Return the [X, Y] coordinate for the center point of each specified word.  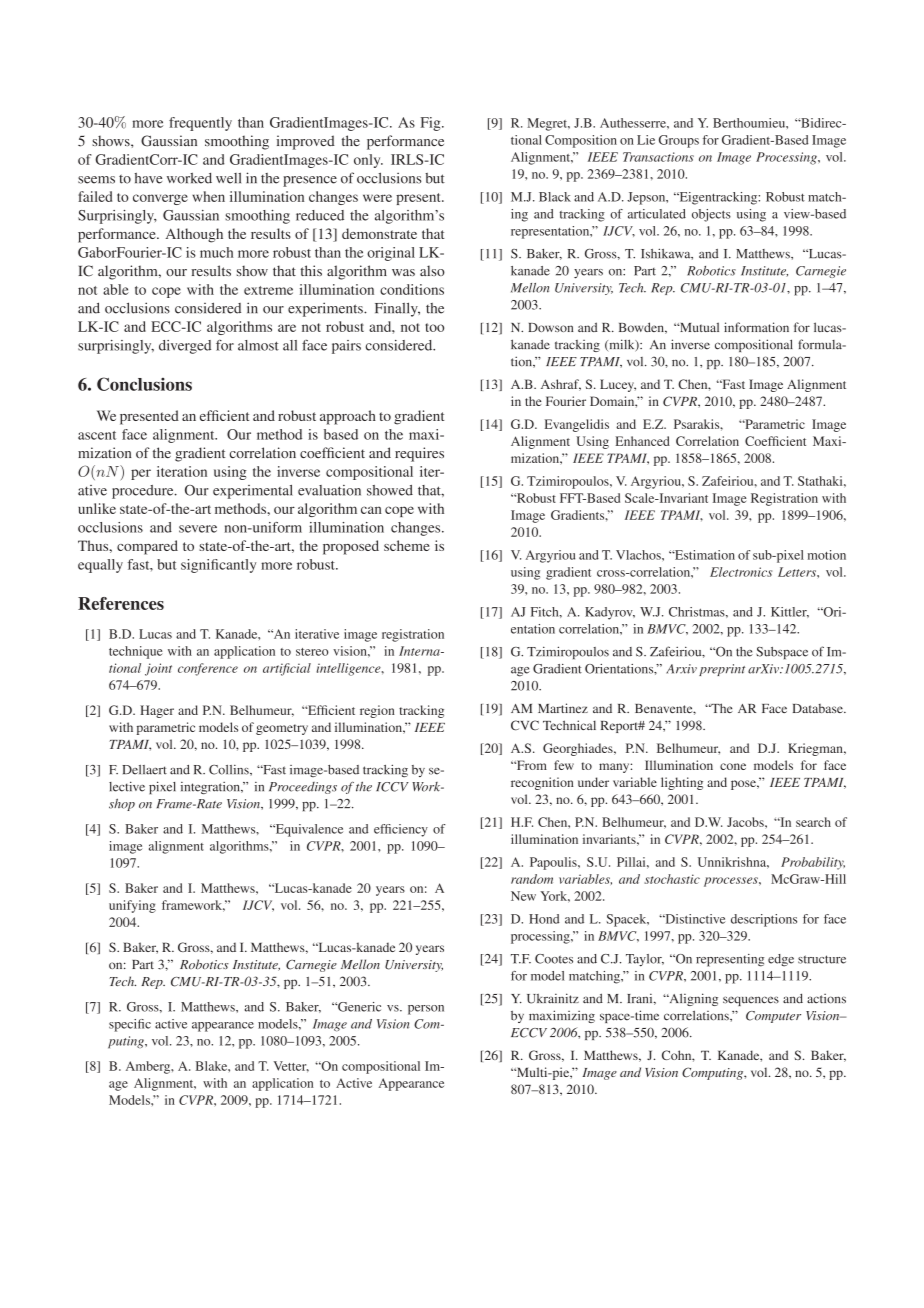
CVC [525, 725]
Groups [679, 141]
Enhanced [642, 441]
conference [208, 669]
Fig [432, 124]
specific [130, 1025]
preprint [722, 670]
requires [419, 454]
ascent [97, 435]
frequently [200, 124]
